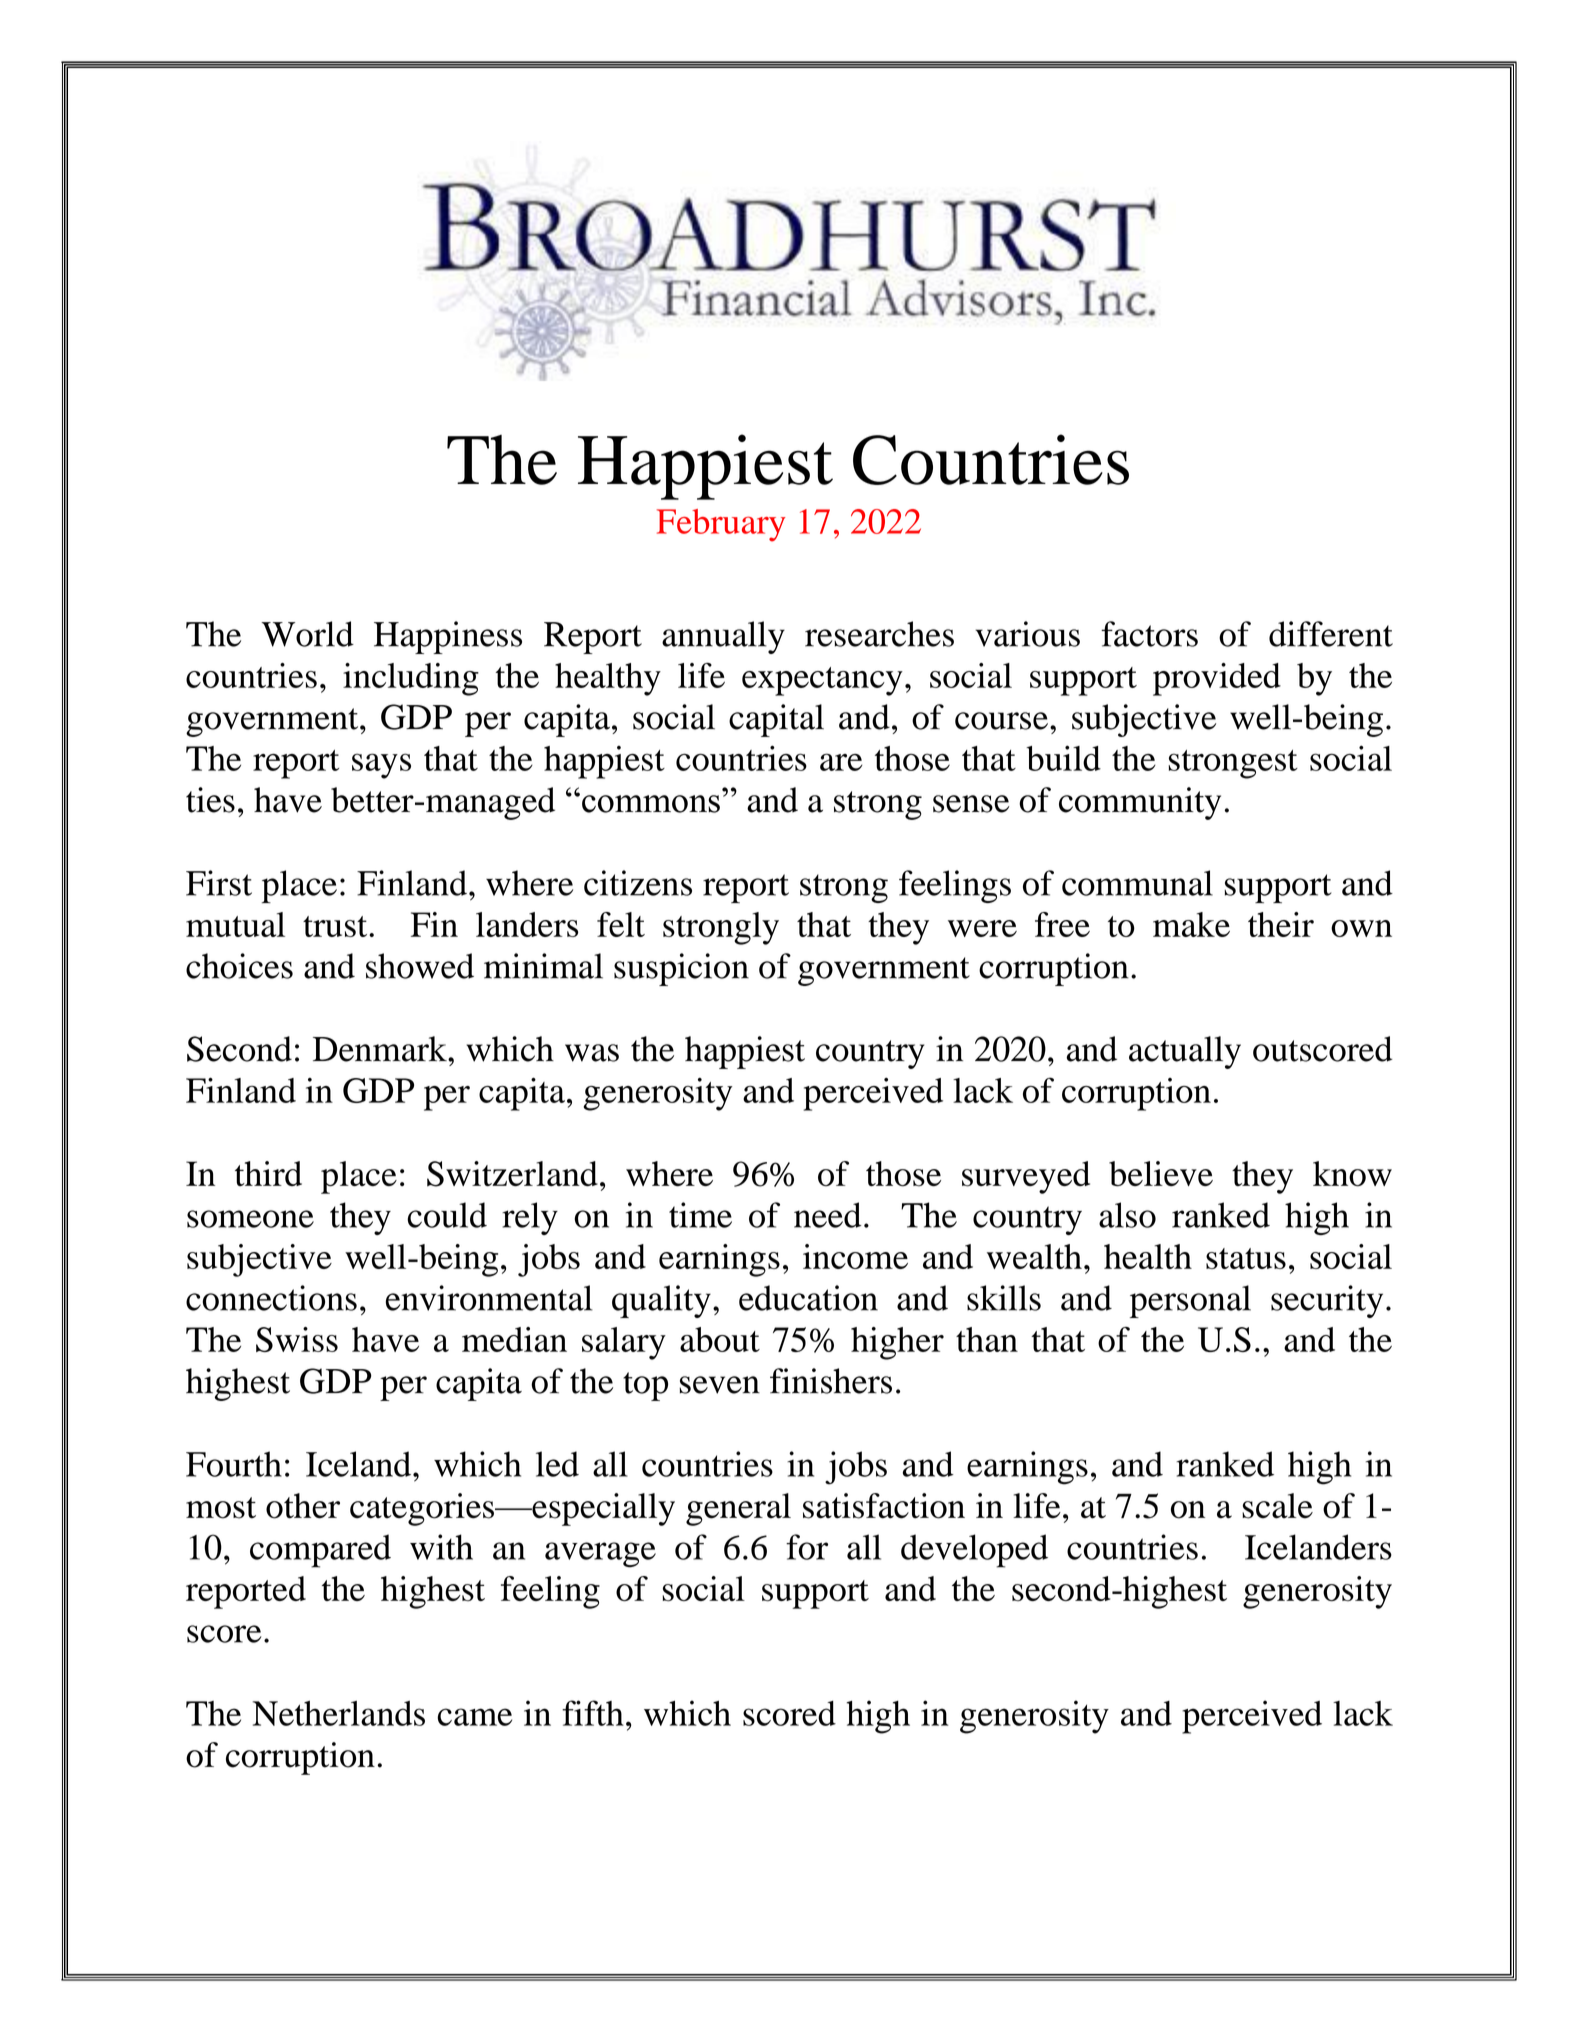  What do you see at coordinates (721, 525) in the image?
I see `February` at bounding box center [721, 525].
